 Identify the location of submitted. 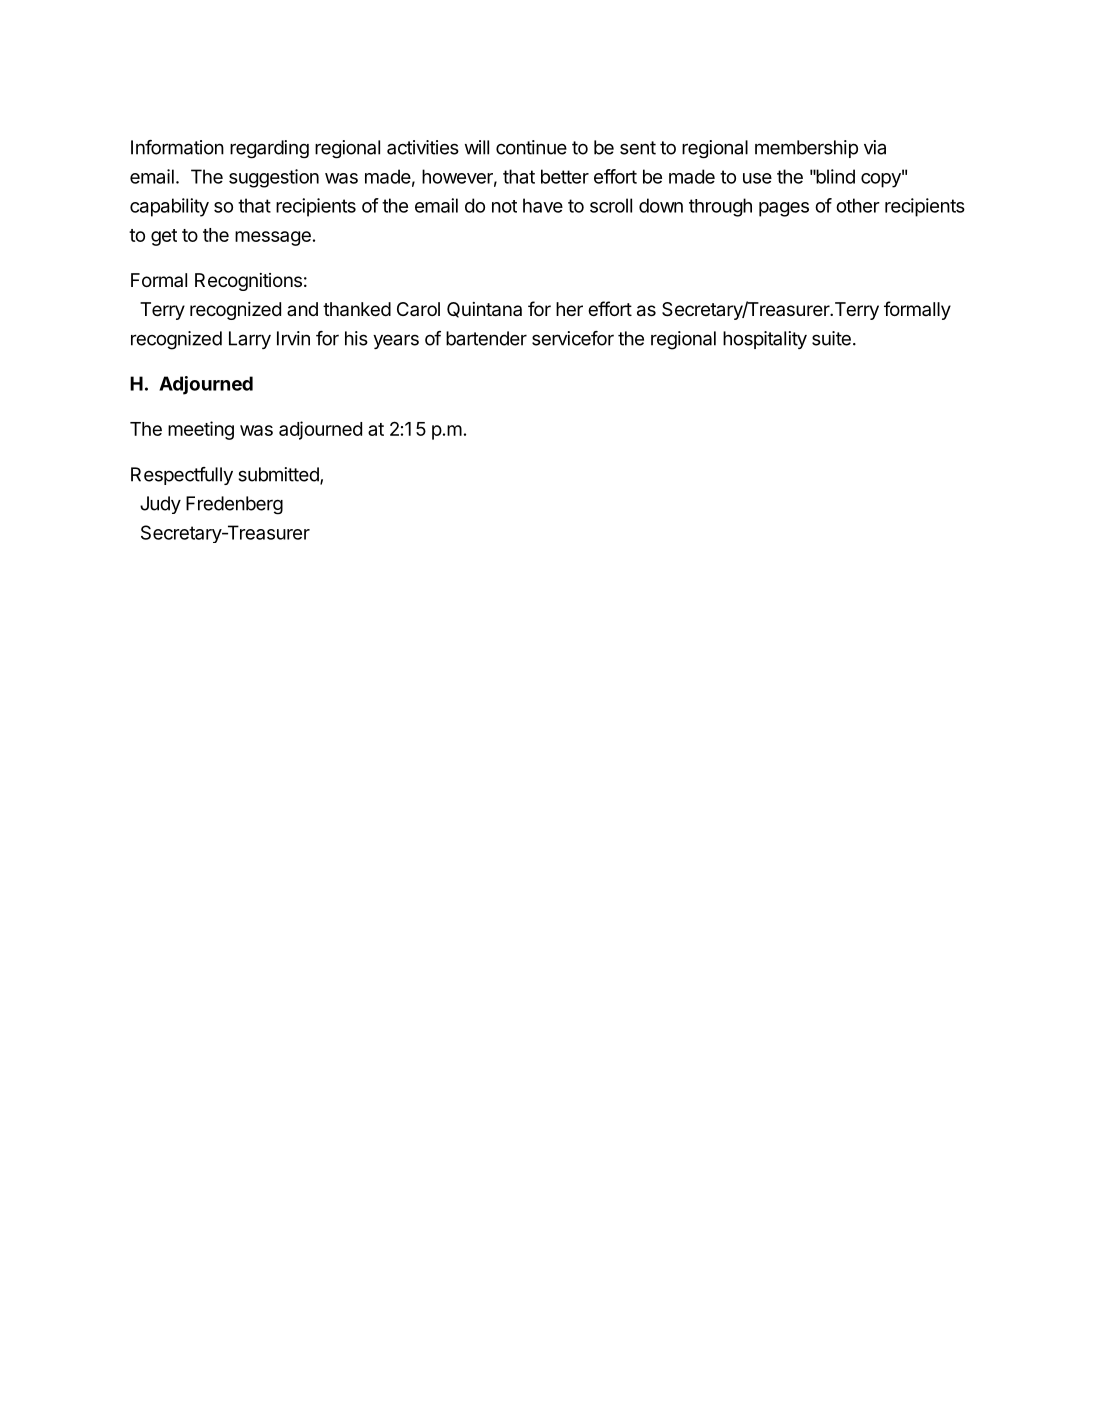
(280, 475).
